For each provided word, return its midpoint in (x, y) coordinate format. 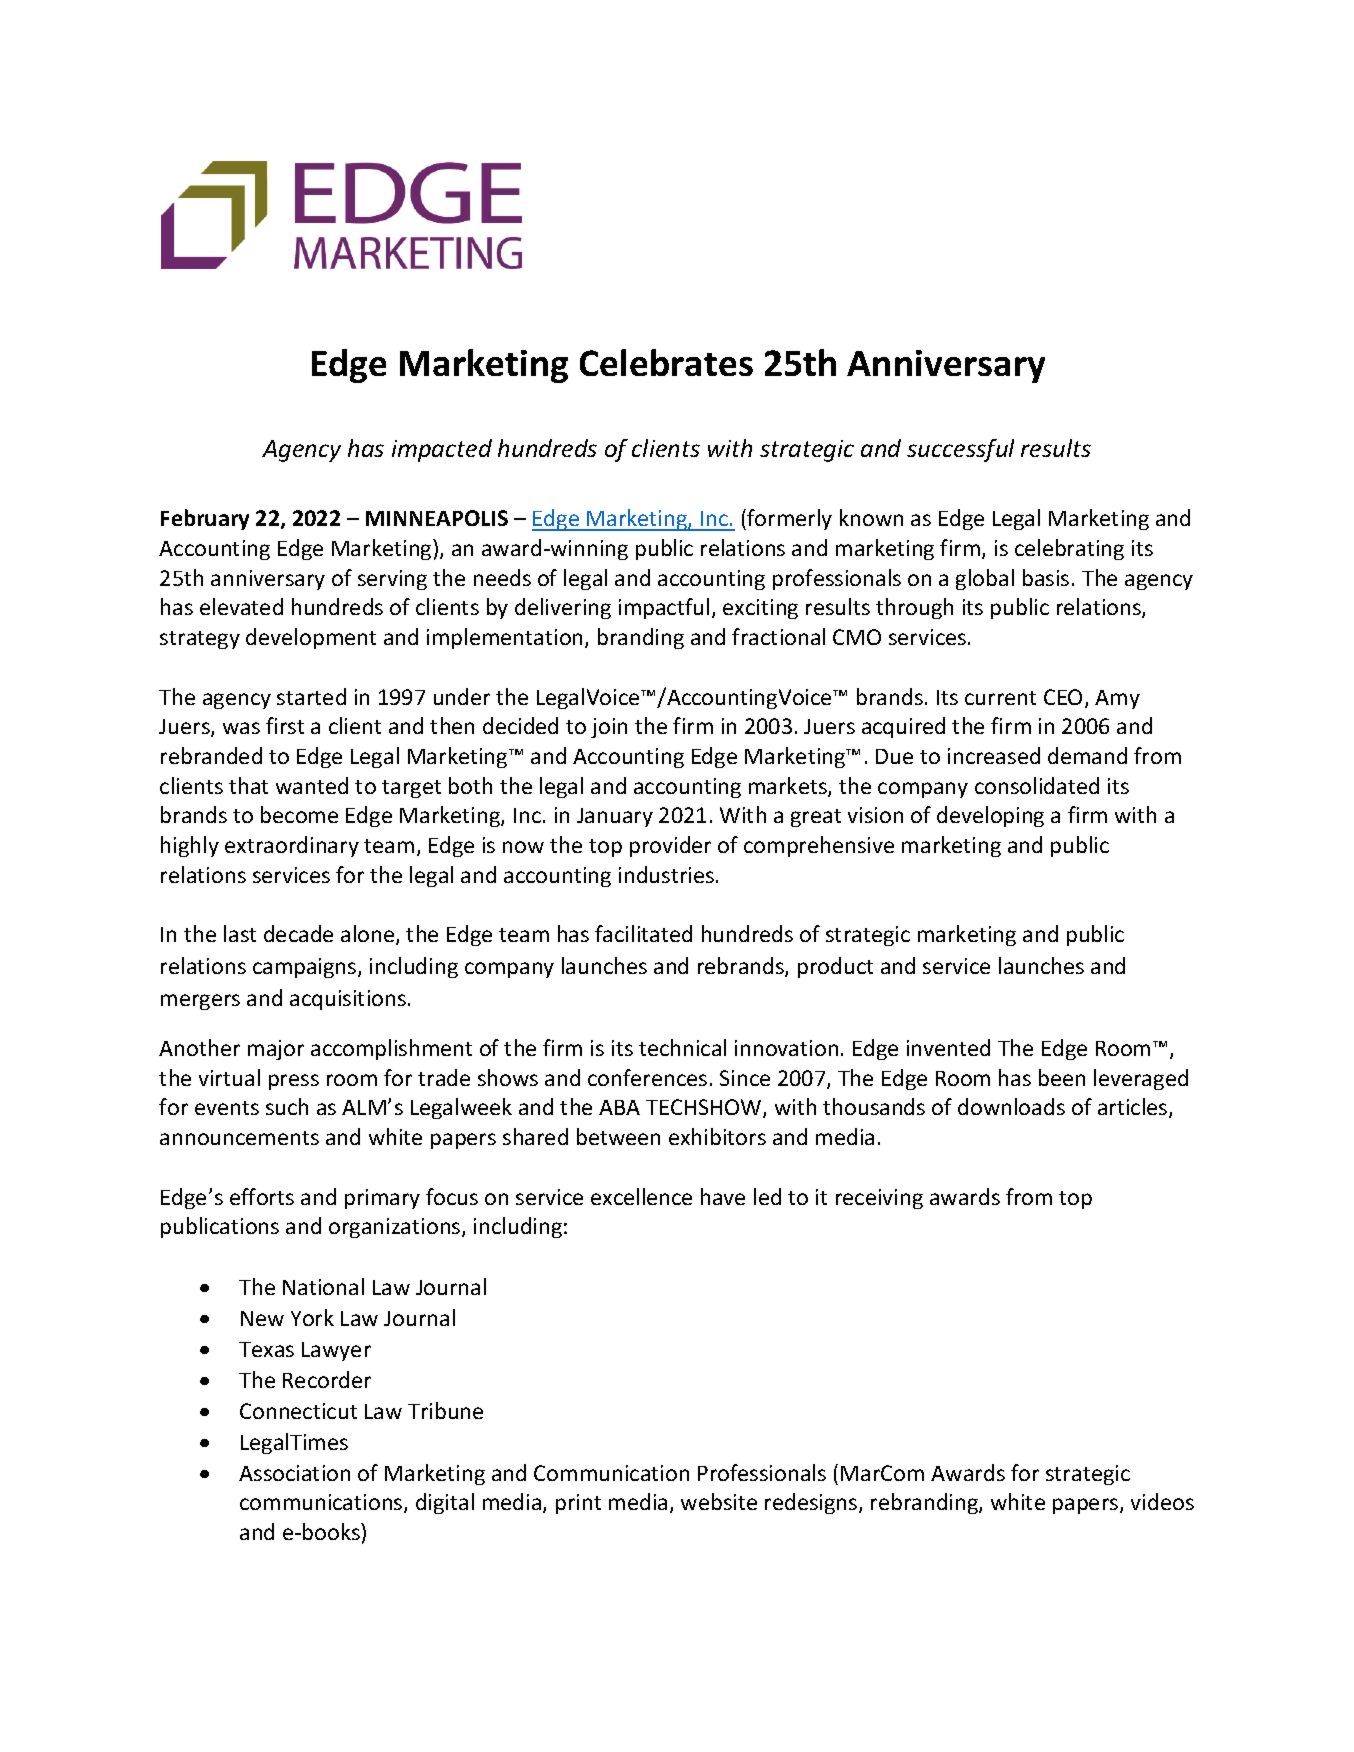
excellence (641, 1196)
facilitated (643, 933)
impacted (442, 450)
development (311, 638)
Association (294, 1473)
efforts (262, 1196)
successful (960, 450)
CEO (1063, 697)
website (719, 1501)
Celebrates (666, 362)
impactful (664, 608)
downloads (1011, 1106)
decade (298, 933)
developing (990, 816)
